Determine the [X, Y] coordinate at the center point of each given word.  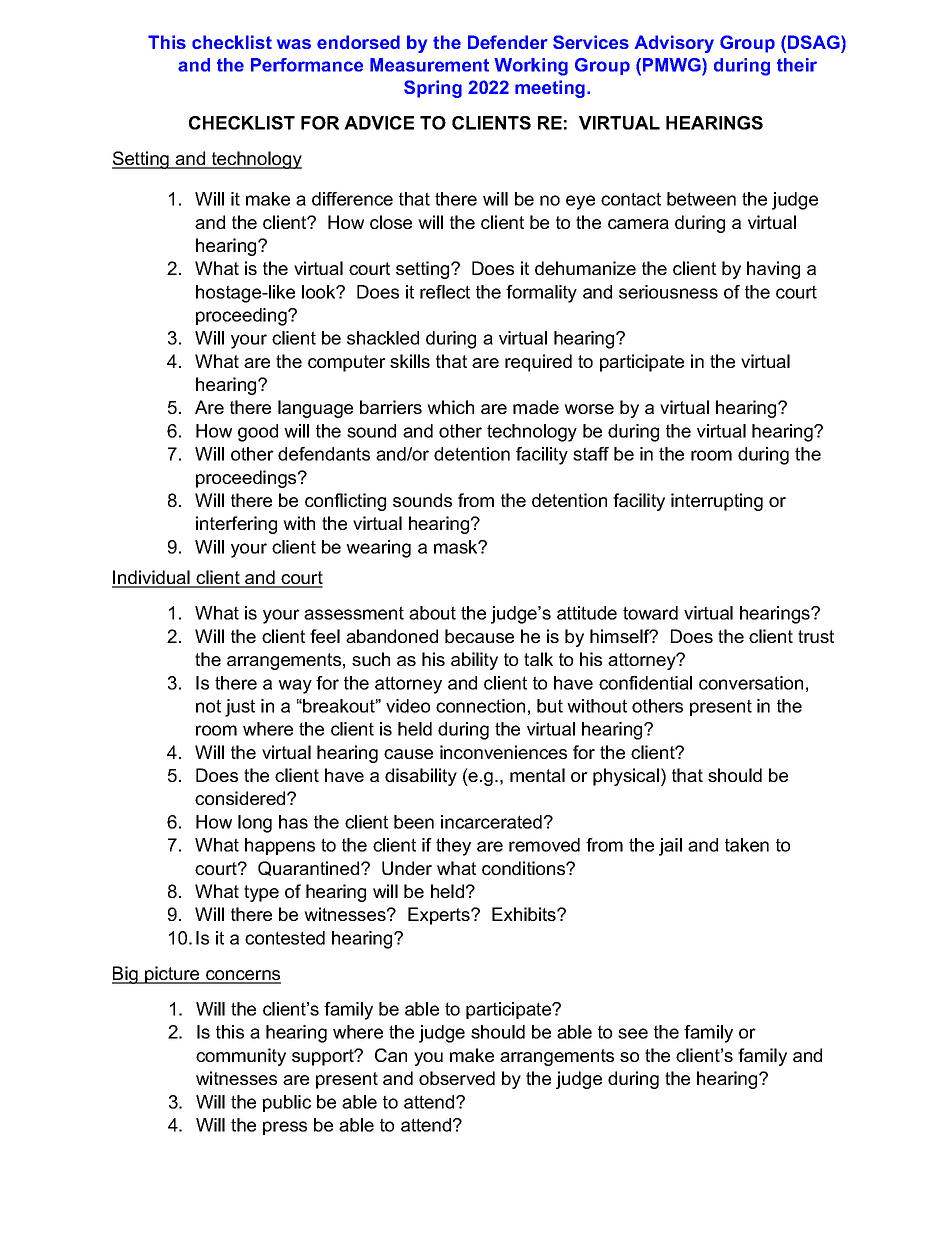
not [208, 706]
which [450, 407]
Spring [433, 89]
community [241, 1057]
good [258, 433]
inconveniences [503, 752]
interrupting [717, 502]
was [294, 44]
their [797, 65]
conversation [751, 683]
